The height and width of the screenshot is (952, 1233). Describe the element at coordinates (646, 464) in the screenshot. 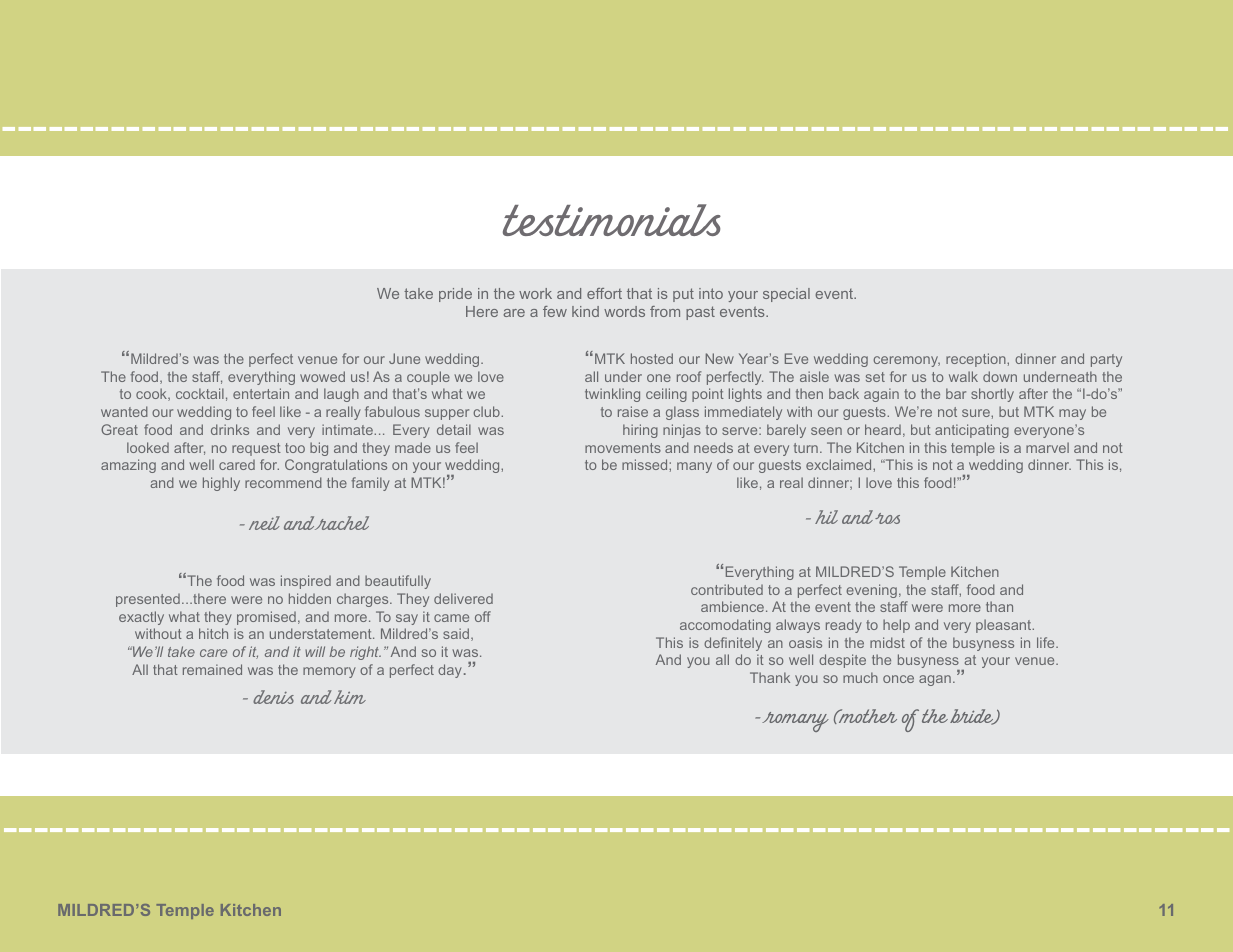

I see `missed` at that location.
